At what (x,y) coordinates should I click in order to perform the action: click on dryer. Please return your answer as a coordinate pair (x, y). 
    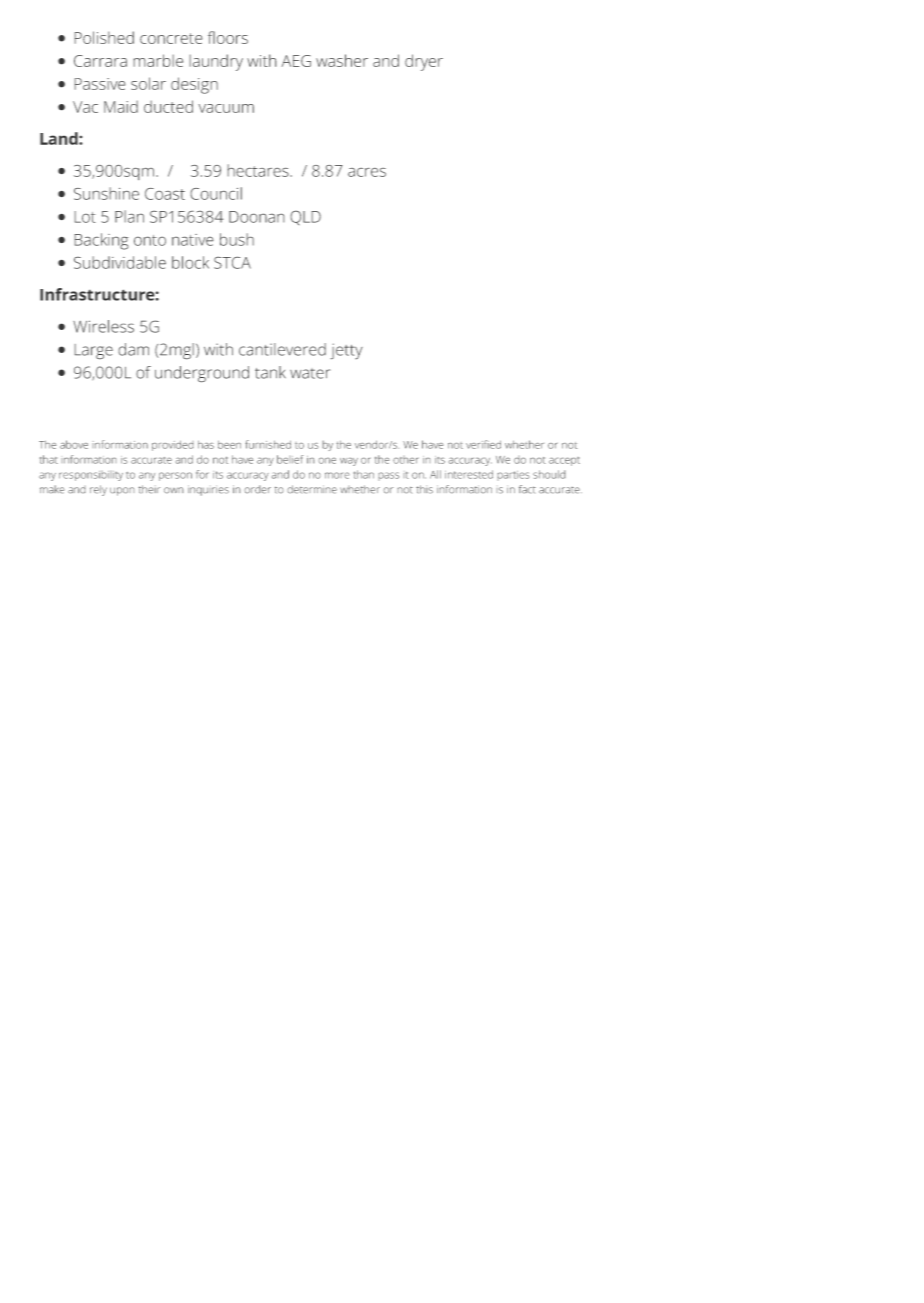
    Looking at the image, I should click on (424, 62).
